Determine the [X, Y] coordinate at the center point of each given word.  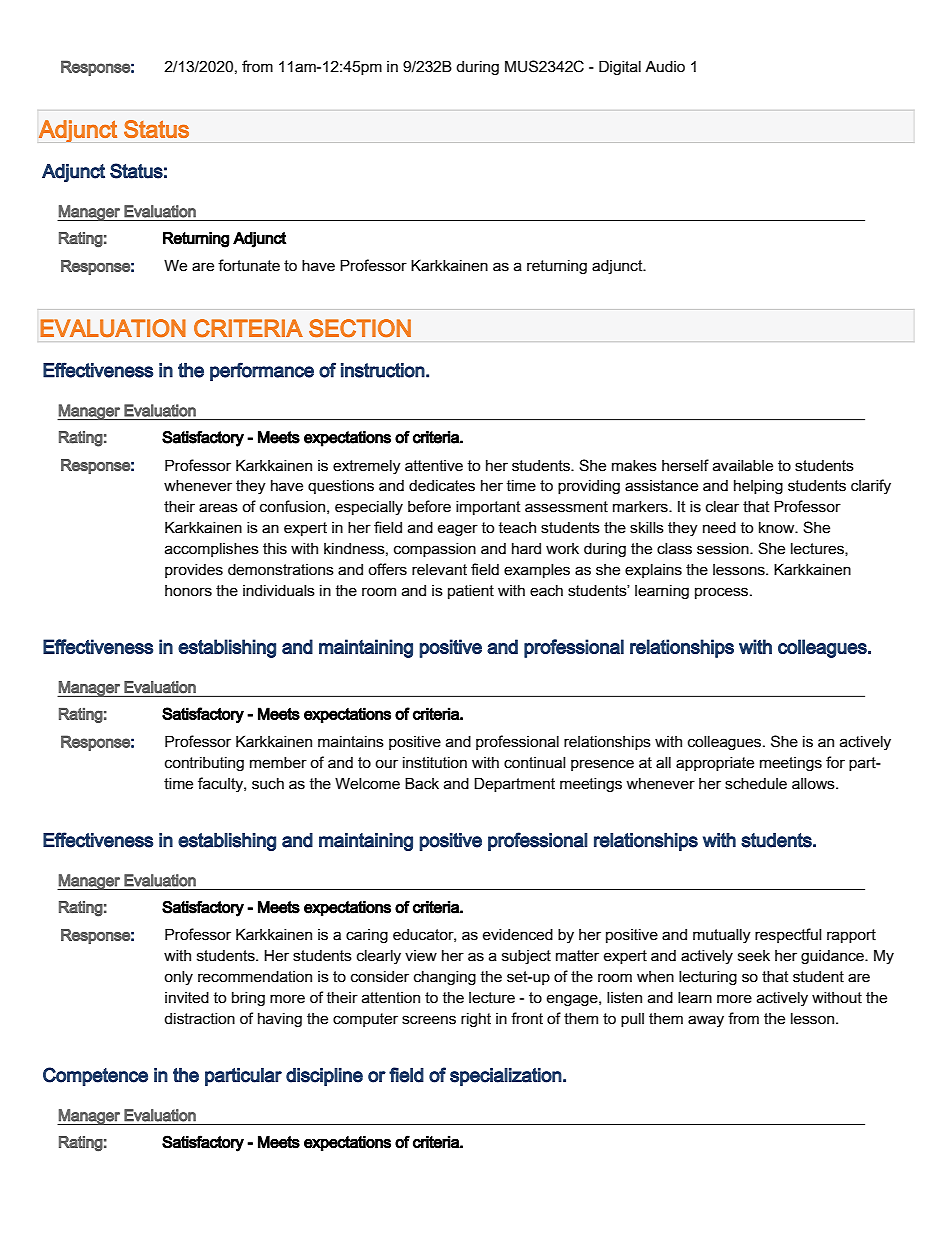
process [723, 593]
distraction [199, 1019]
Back [422, 783]
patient [471, 592]
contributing [204, 764]
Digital [620, 67]
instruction [383, 370]
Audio [665, 66]
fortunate [249, 265]
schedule [756, 784]
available [743, 466]
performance [262, 371]
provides [194, 571]
